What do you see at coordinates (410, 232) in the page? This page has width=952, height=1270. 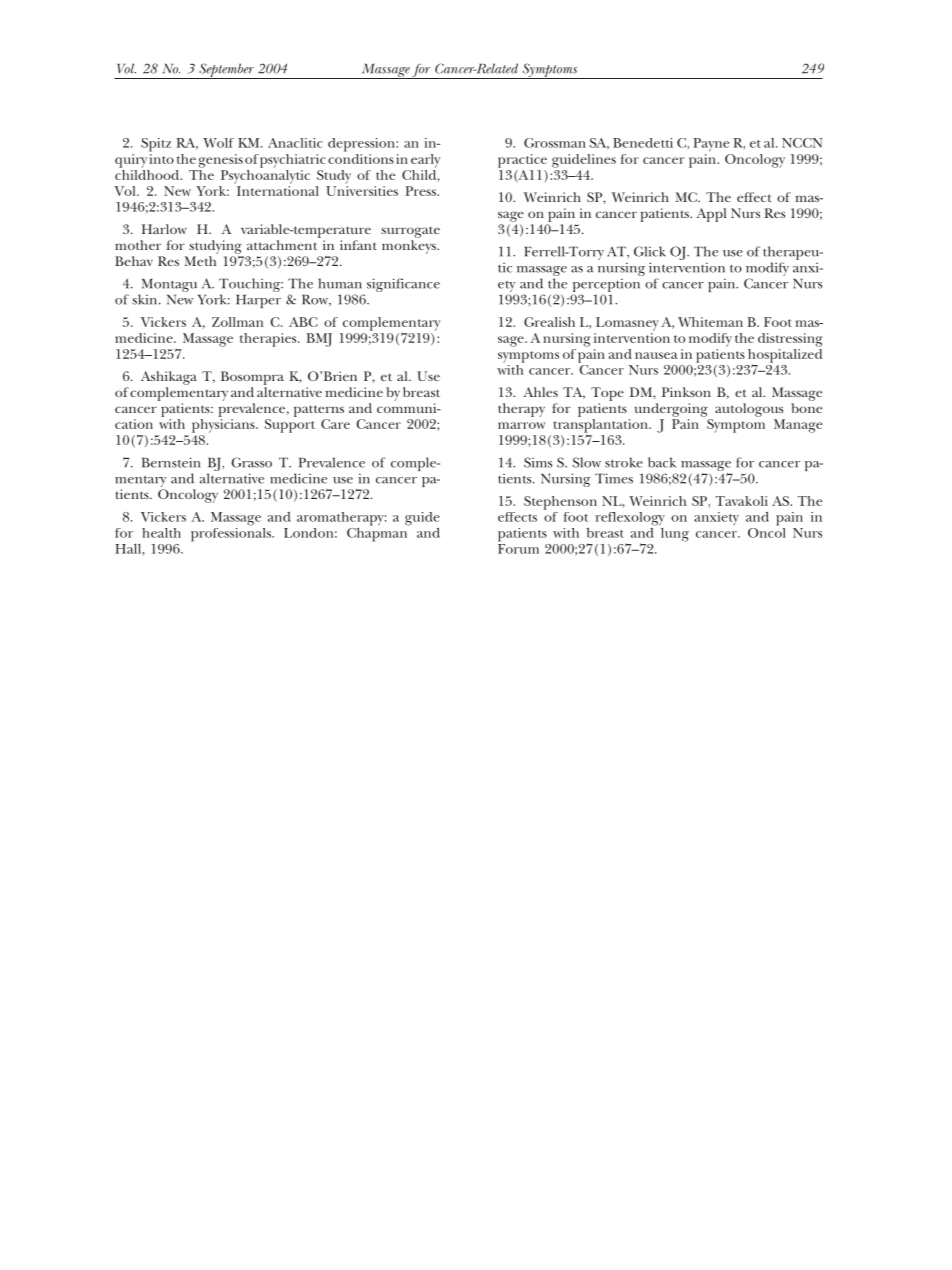 I see `surrogate` at bounding box center [410, 232].
